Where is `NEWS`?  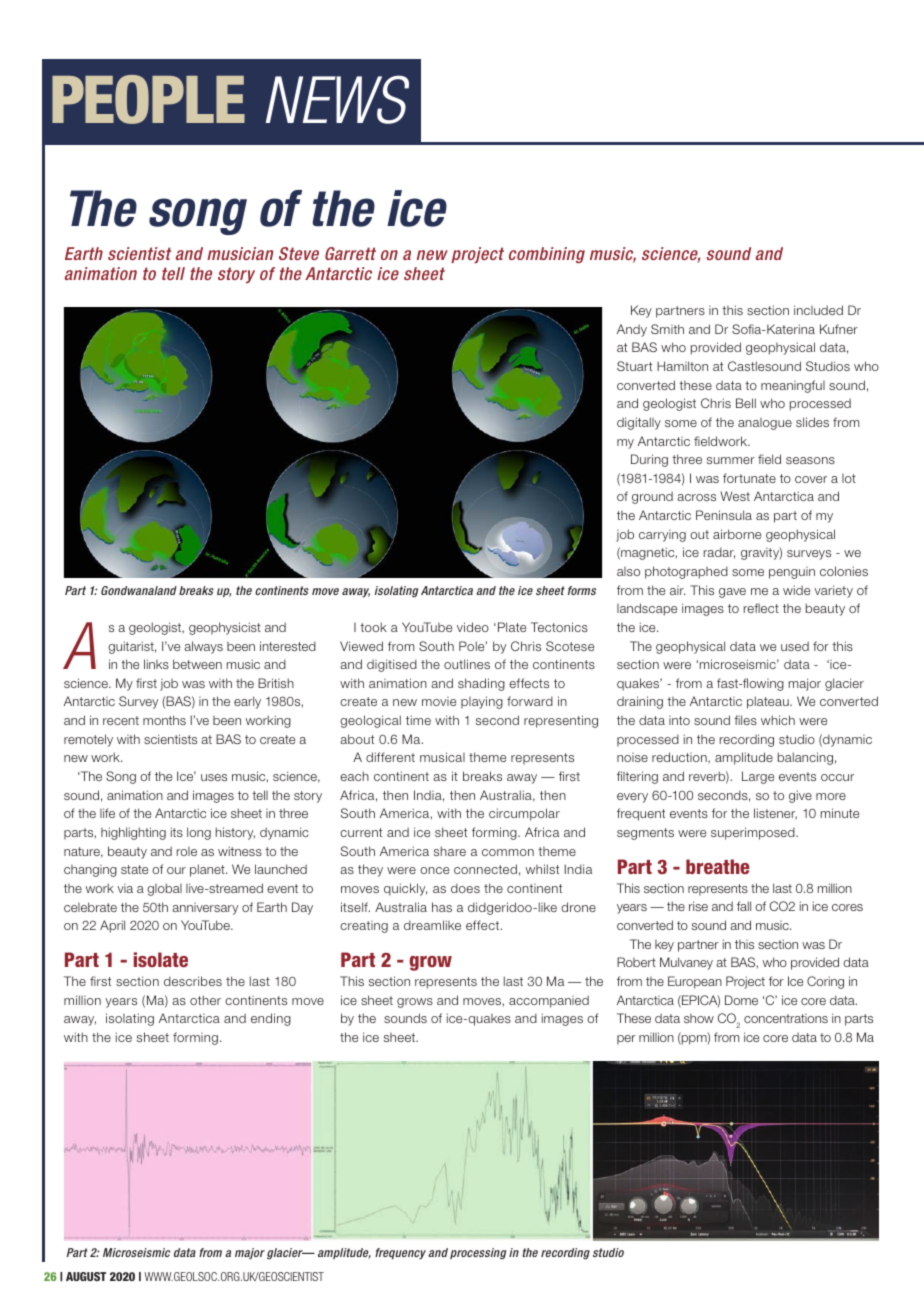
NEWS is located at coordinates (337, 99).
